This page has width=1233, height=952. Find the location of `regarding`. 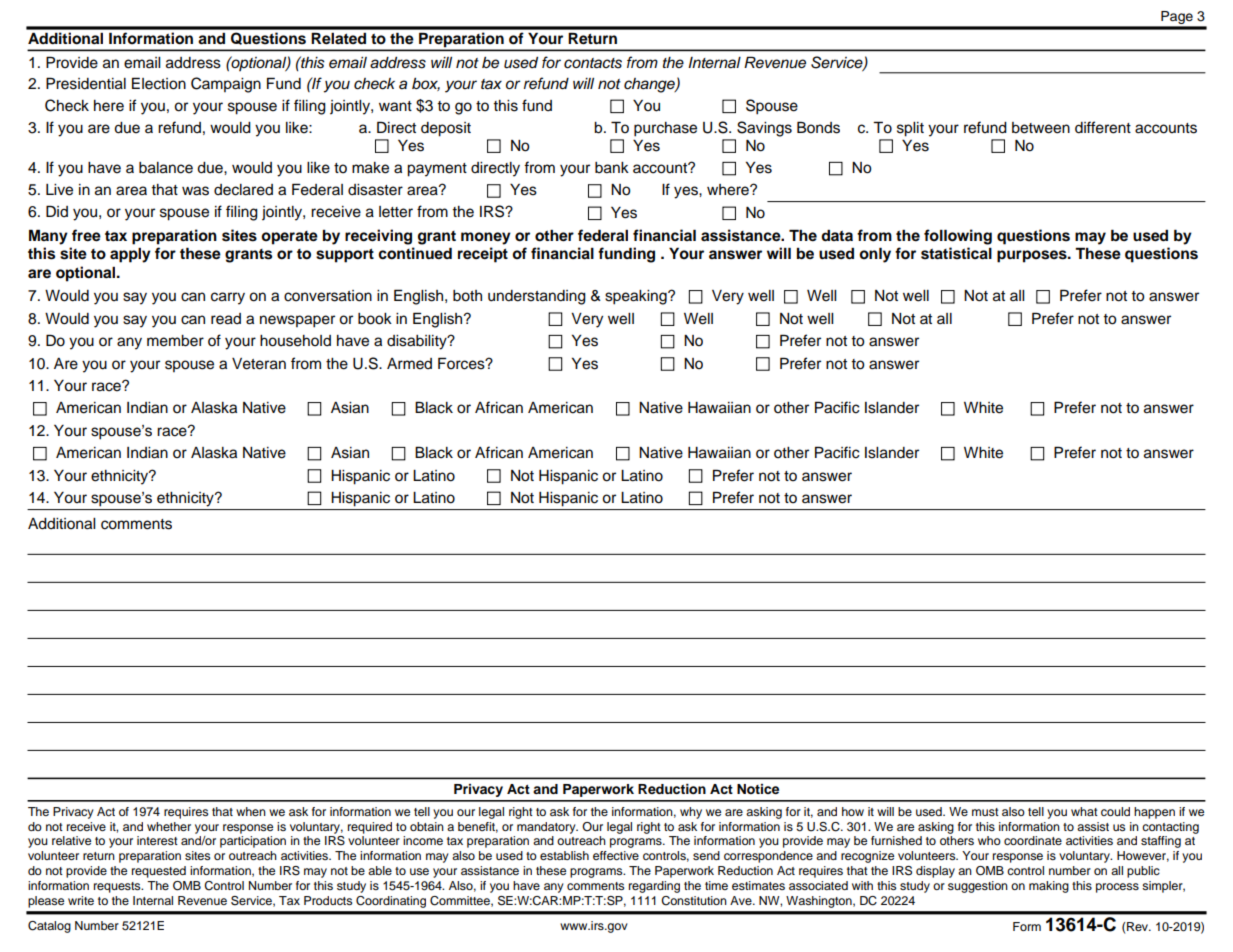

regarding is located at coordinates (654, 887).
